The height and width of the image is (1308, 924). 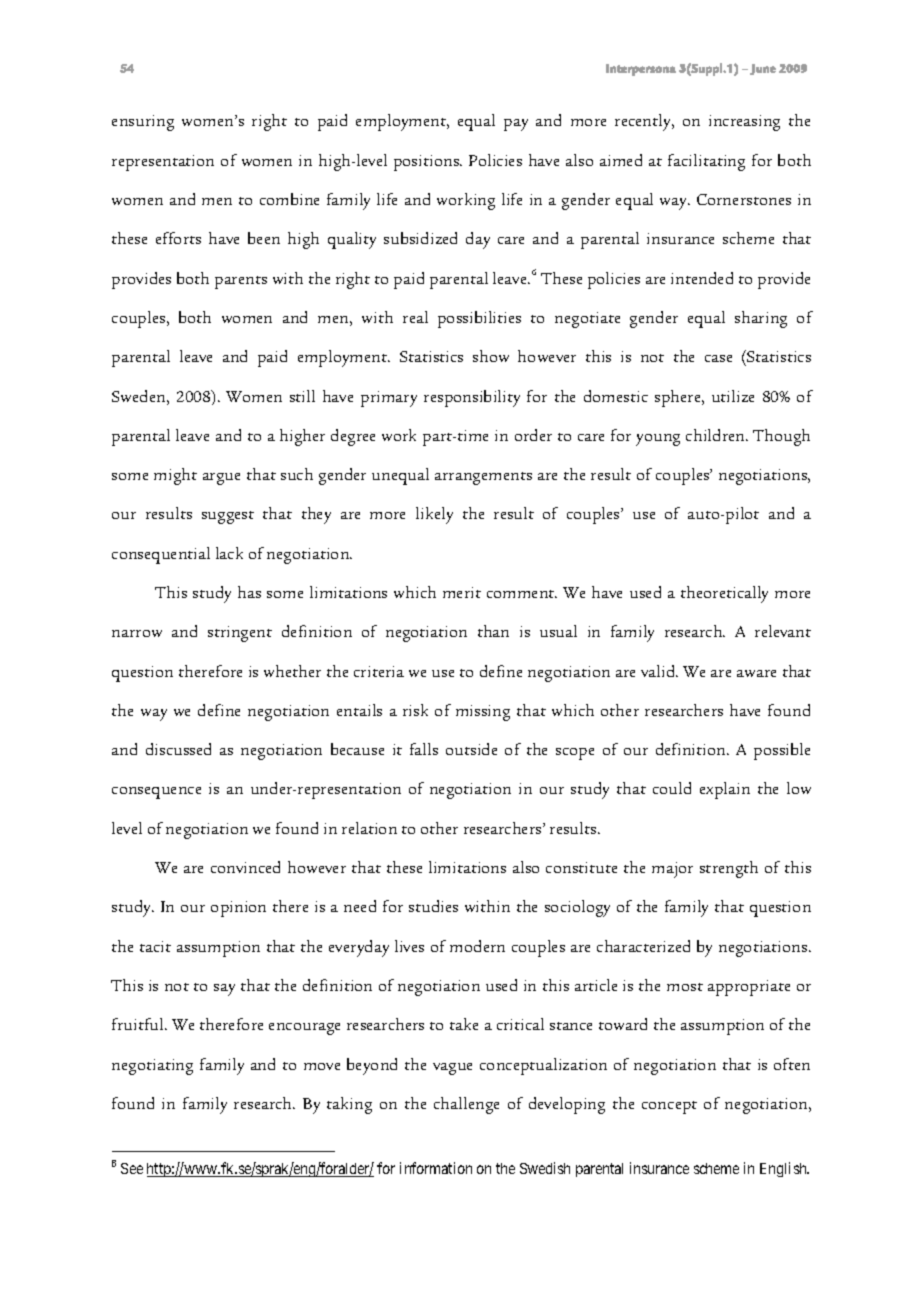 What do you see at coordinates (433, 906) in the image?
I see `studies` at bounding box center [433, 906].
